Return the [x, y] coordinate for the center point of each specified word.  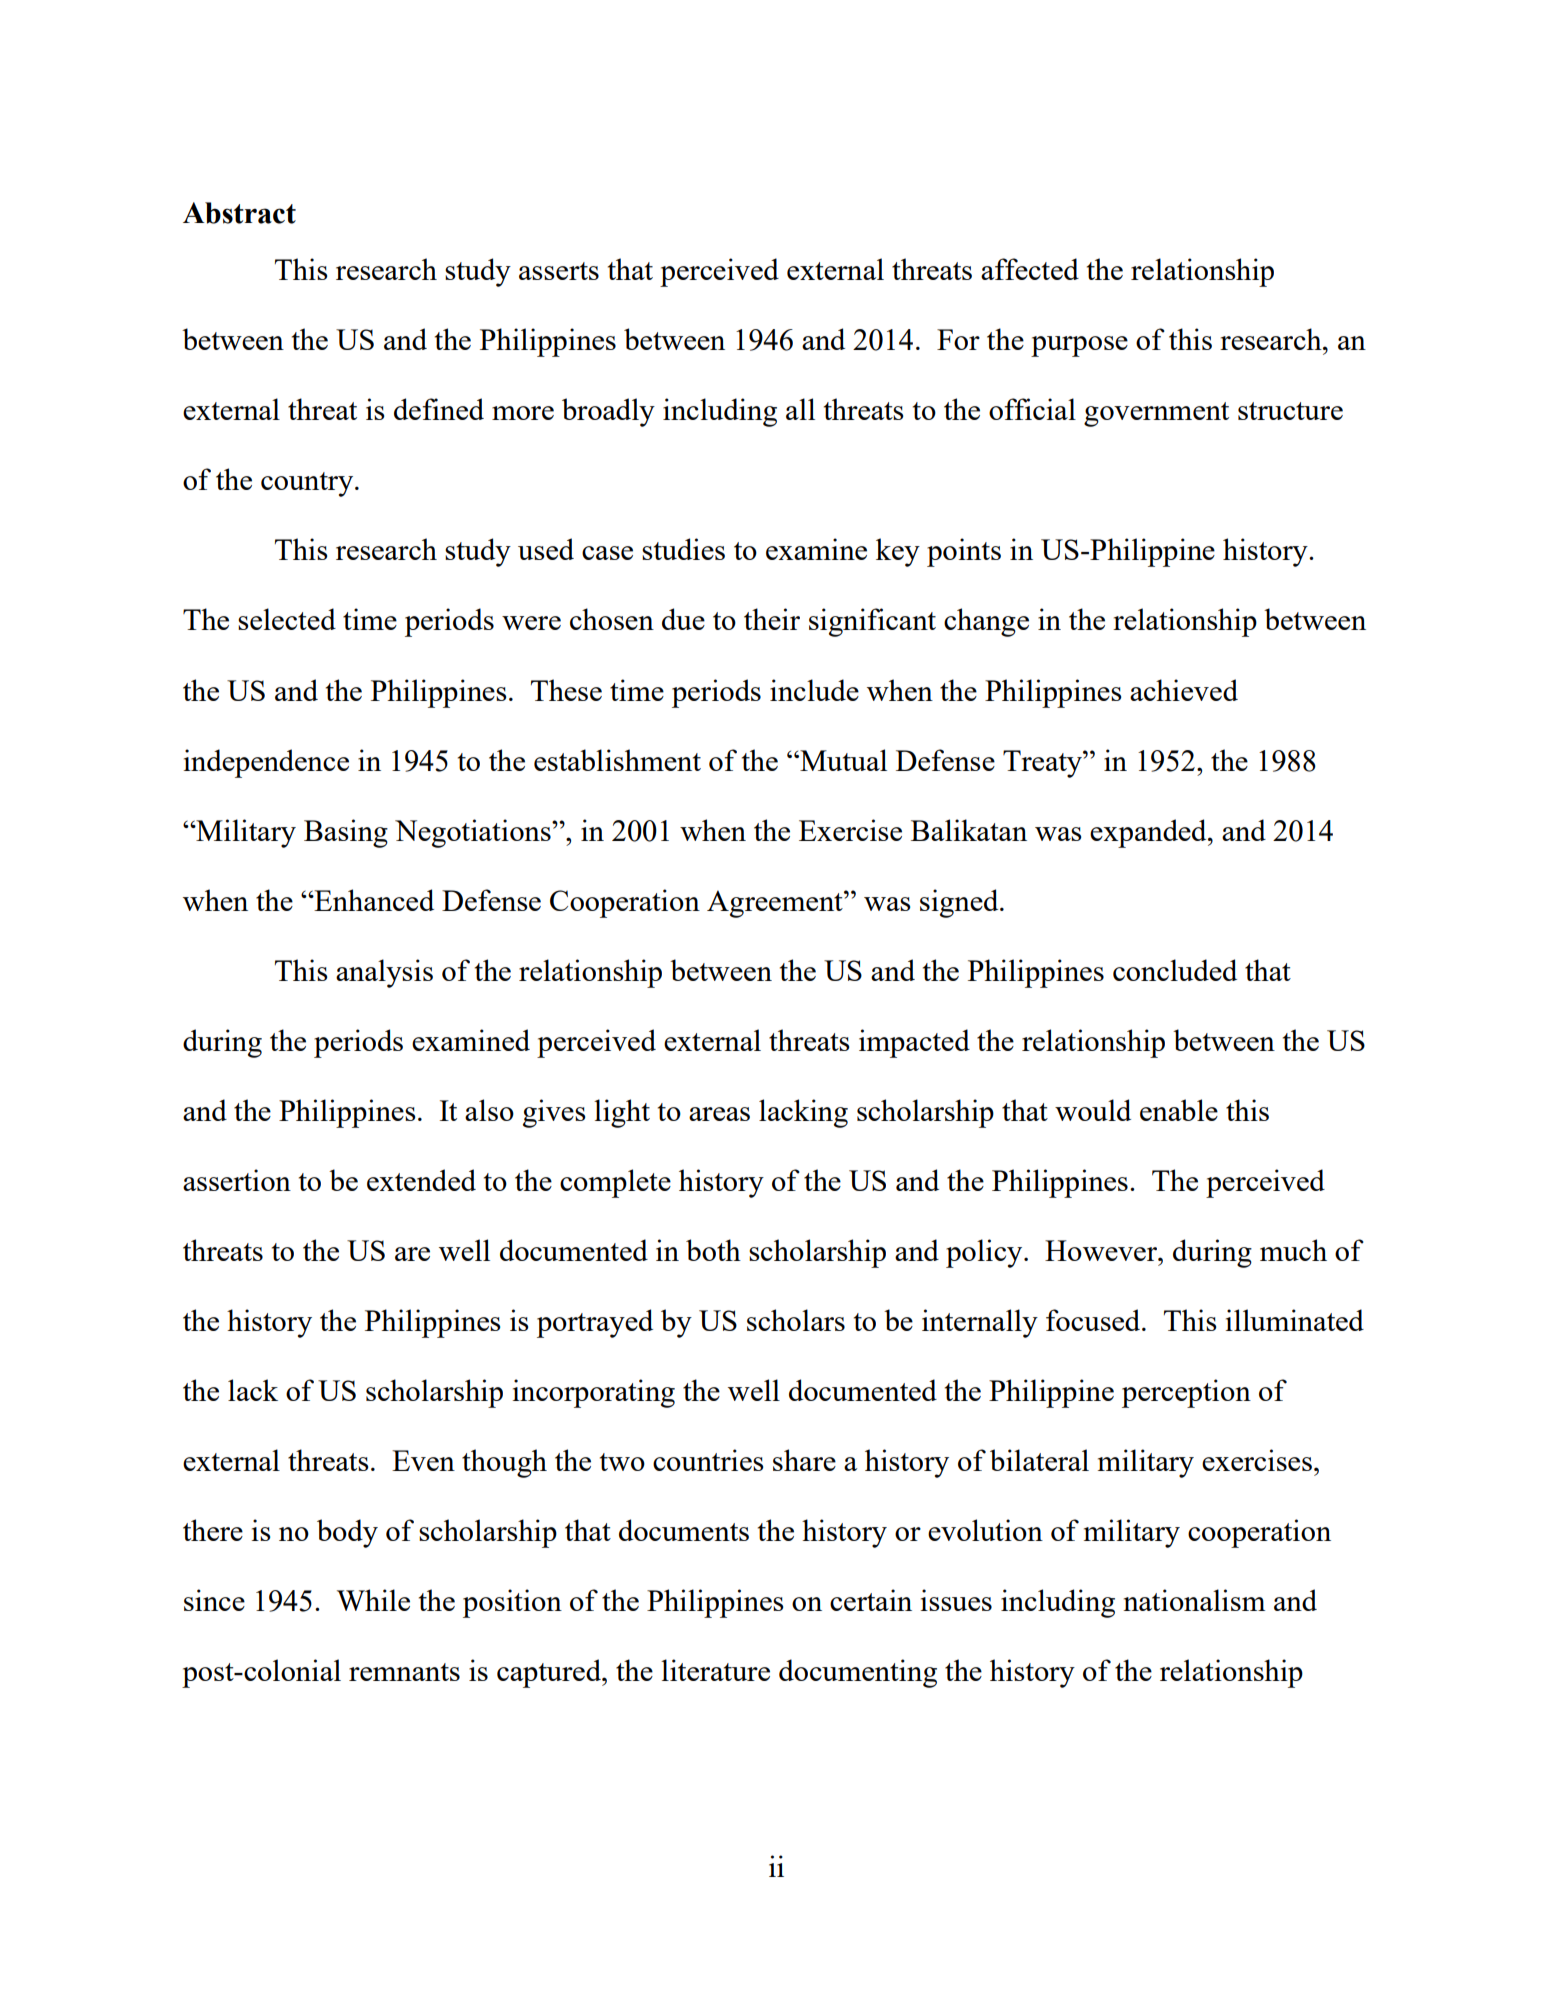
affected [1030, 269]
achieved [1184, 690]
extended [421, 1180]
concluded [1175, 970]
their [772, 619]
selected [287, 619]
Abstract [239, 213]
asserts [559, 271]
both [713, 1250]
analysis [384, 973]
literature [715, 1670]
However [1102, 1250]
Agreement [776, 904]
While [373, 1600]
